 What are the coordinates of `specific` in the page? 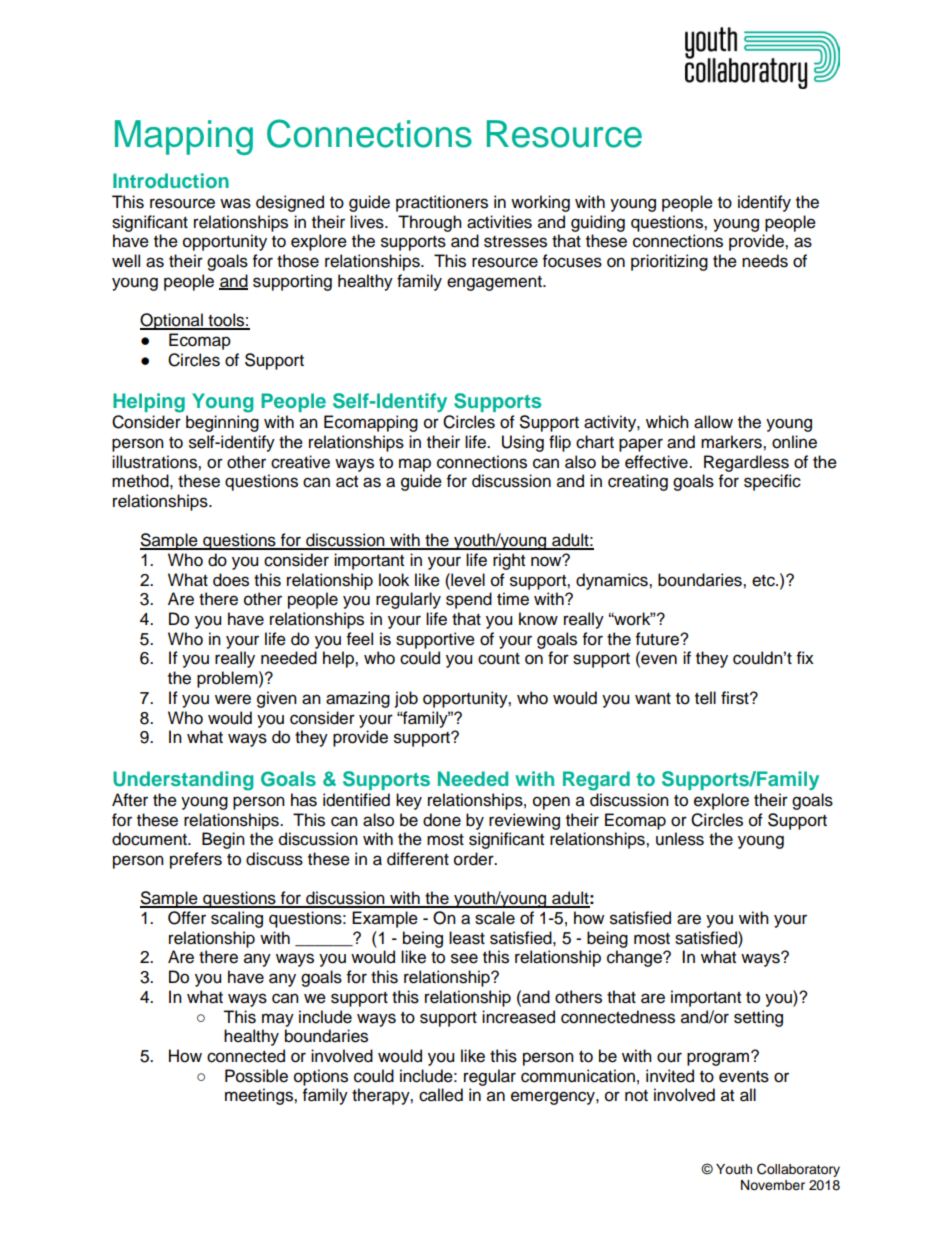 It's located at (772, 482).
